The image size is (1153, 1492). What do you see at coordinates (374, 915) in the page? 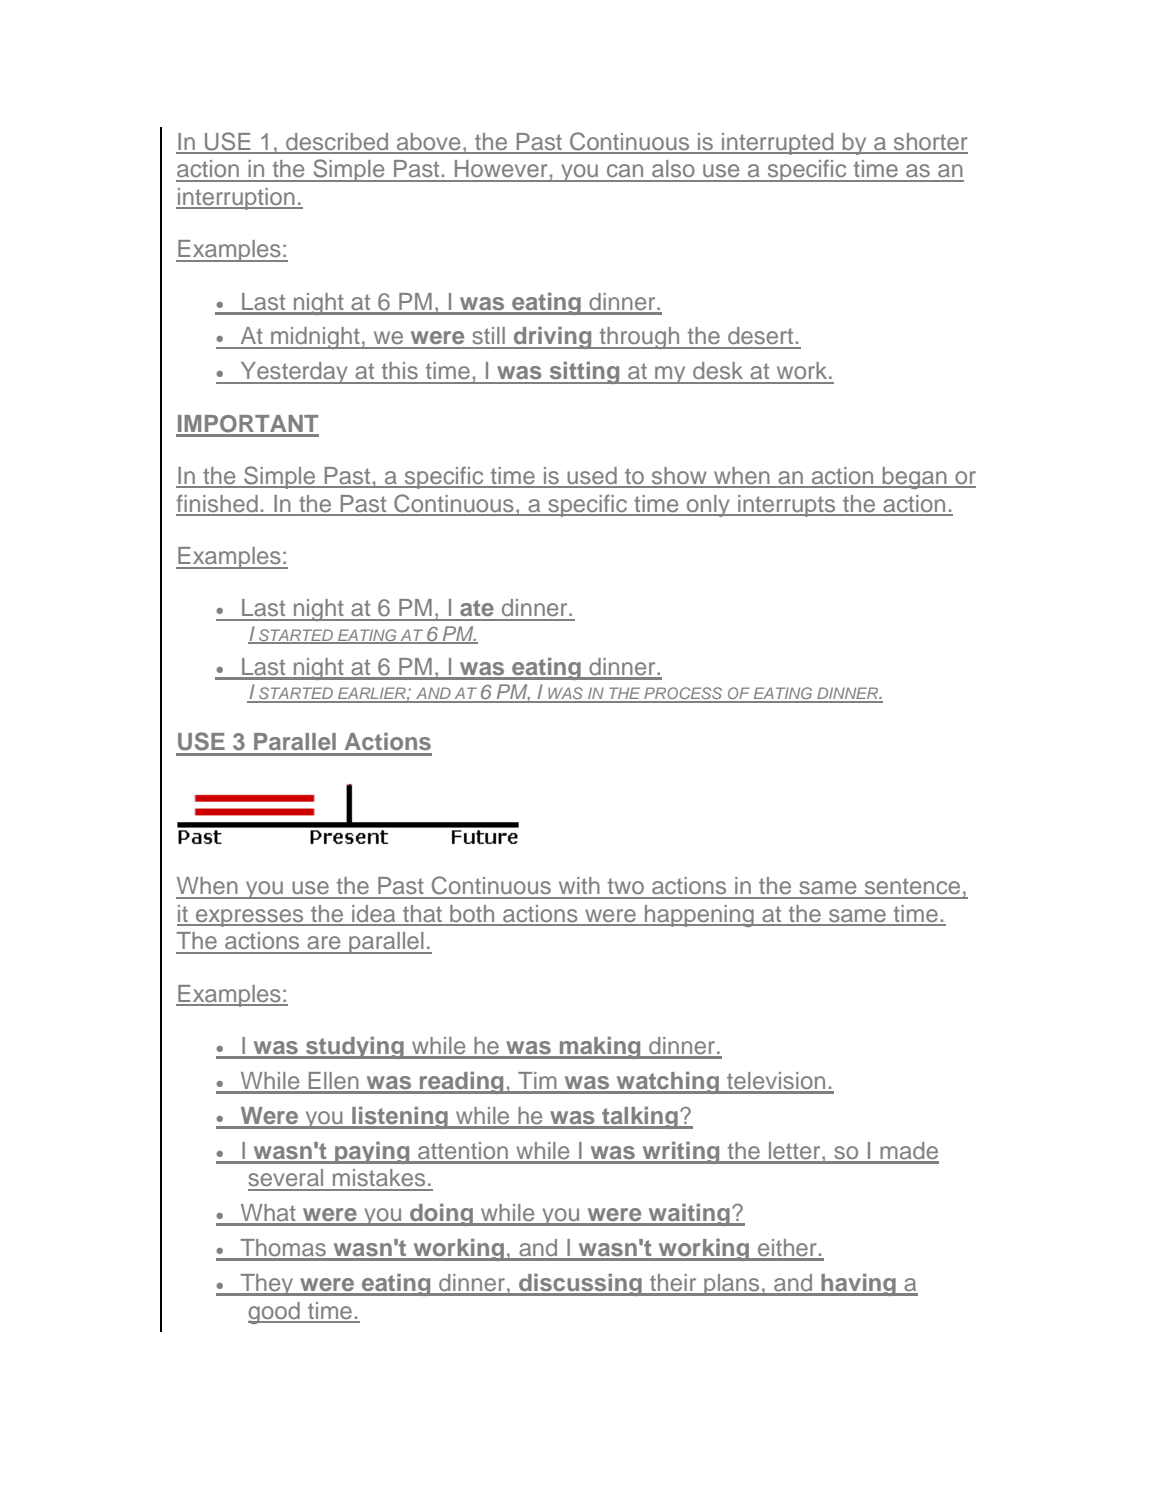
I see `idea` at bounding box center [374, 915].
